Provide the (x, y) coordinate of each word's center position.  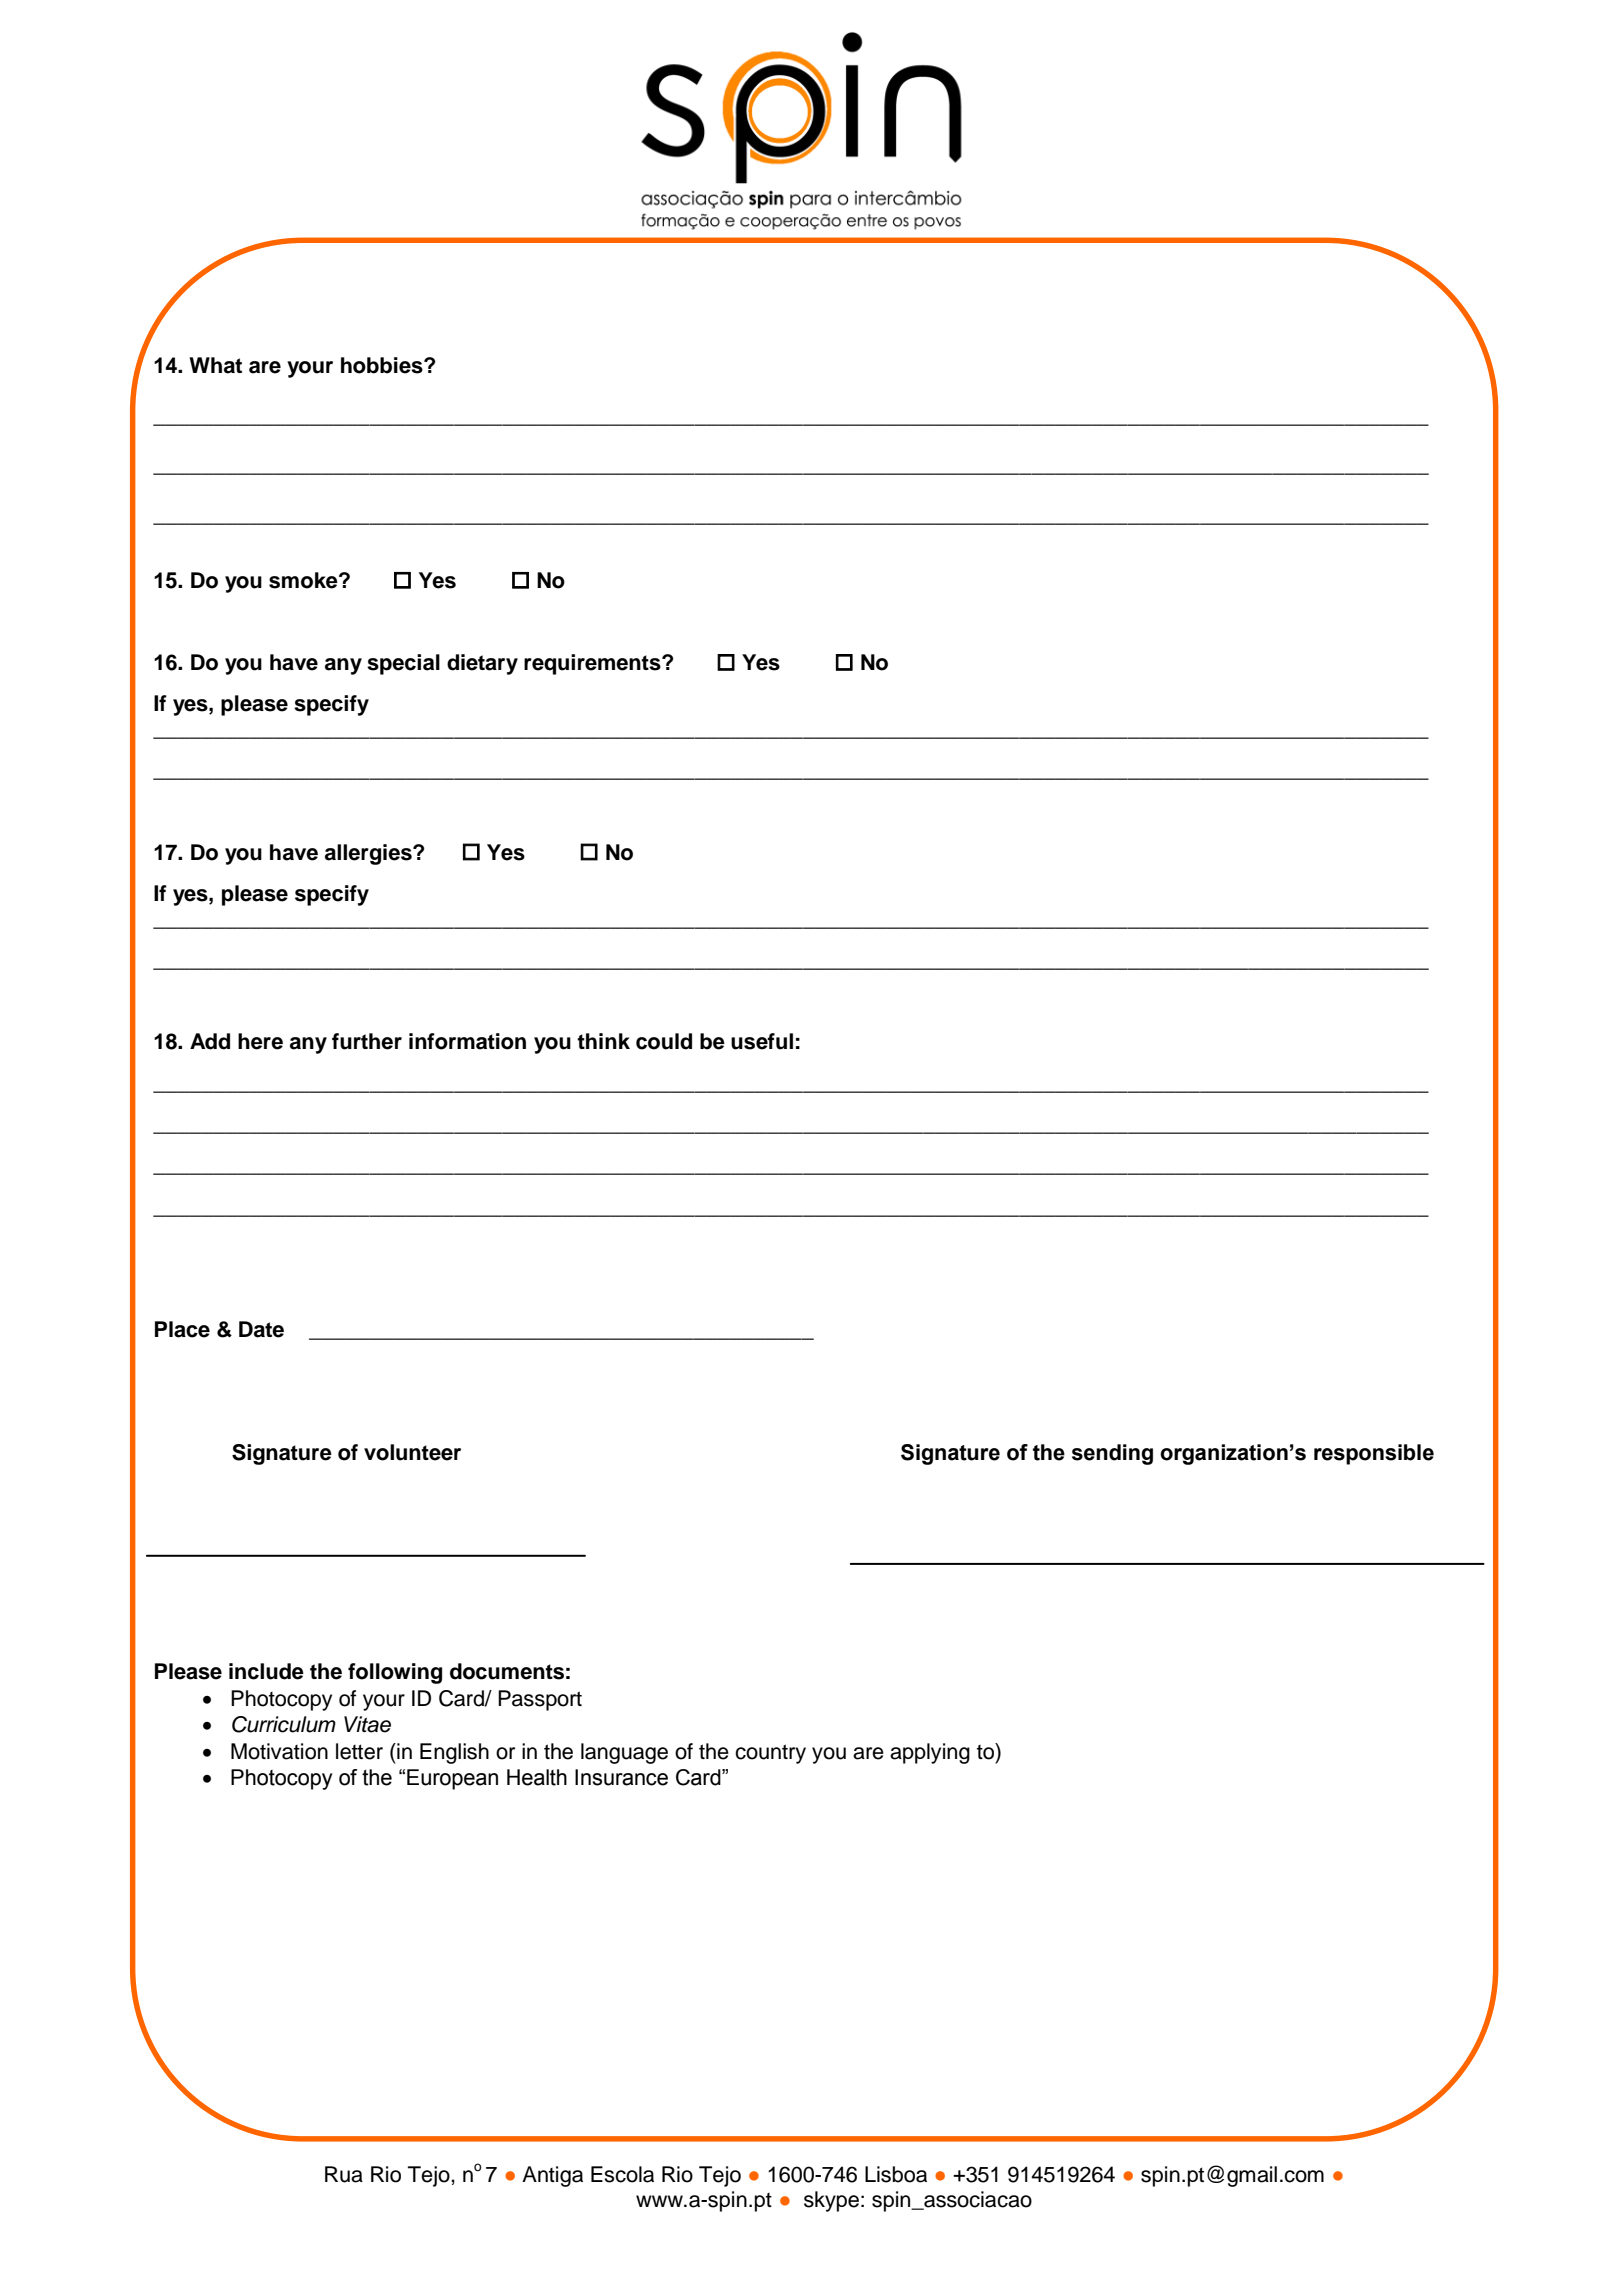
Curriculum (284, 1724)
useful (762, 1041)
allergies (369, 854)
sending (1112, 1454)
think (603, 1041)
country (770, 1754)
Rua (344, 2174)
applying (930, 1753)
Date (261, 1329)
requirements (593, 664)
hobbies (383, 365)
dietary (482, 664)
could (664, 1041)
